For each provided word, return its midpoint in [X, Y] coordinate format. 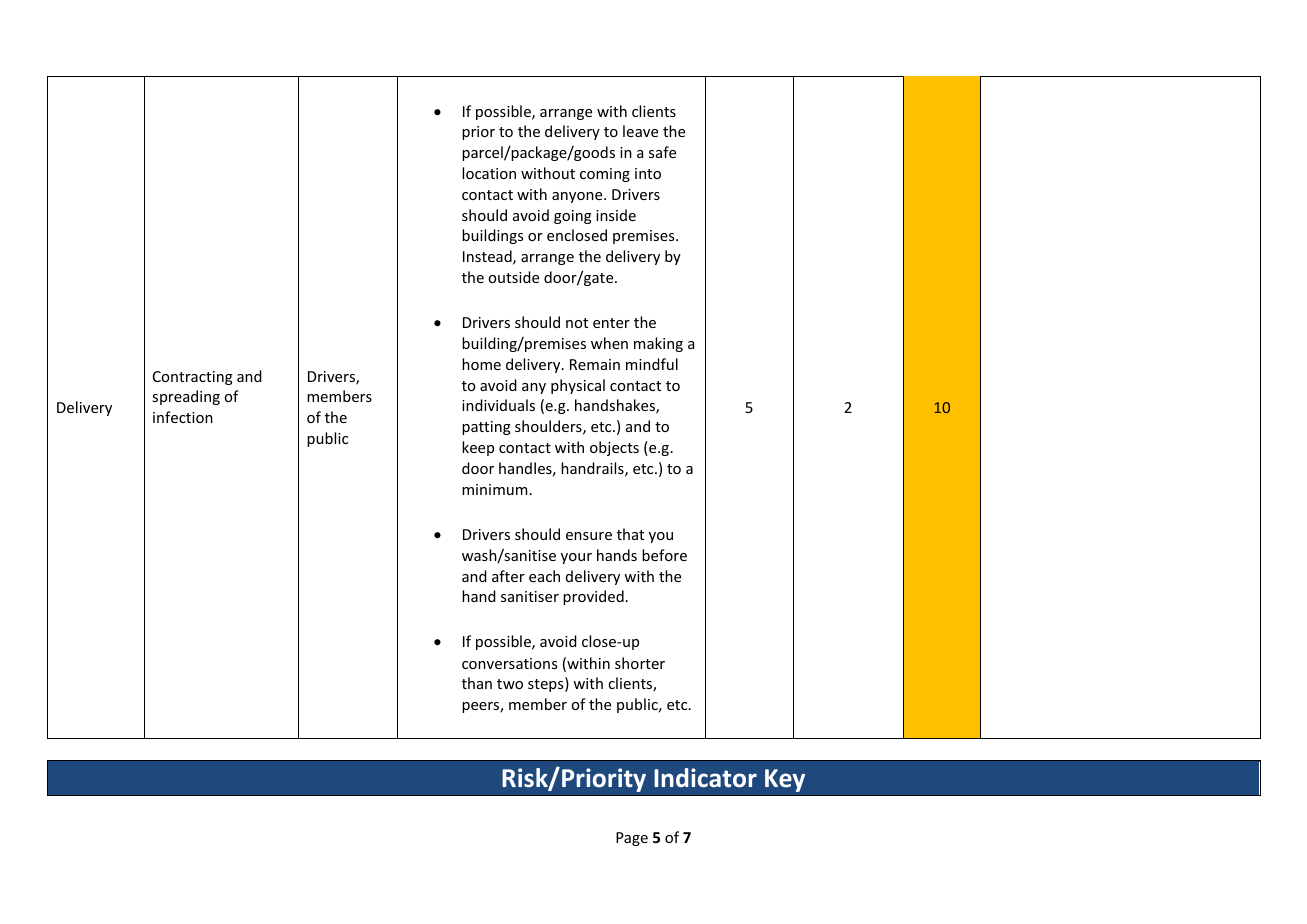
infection [183, 417]
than [477, 683]
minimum [494, 489]
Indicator [705, 778]
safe [662, 152]
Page [632, 839]
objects [614, 448]
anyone [578, 197]
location [489, 173]
